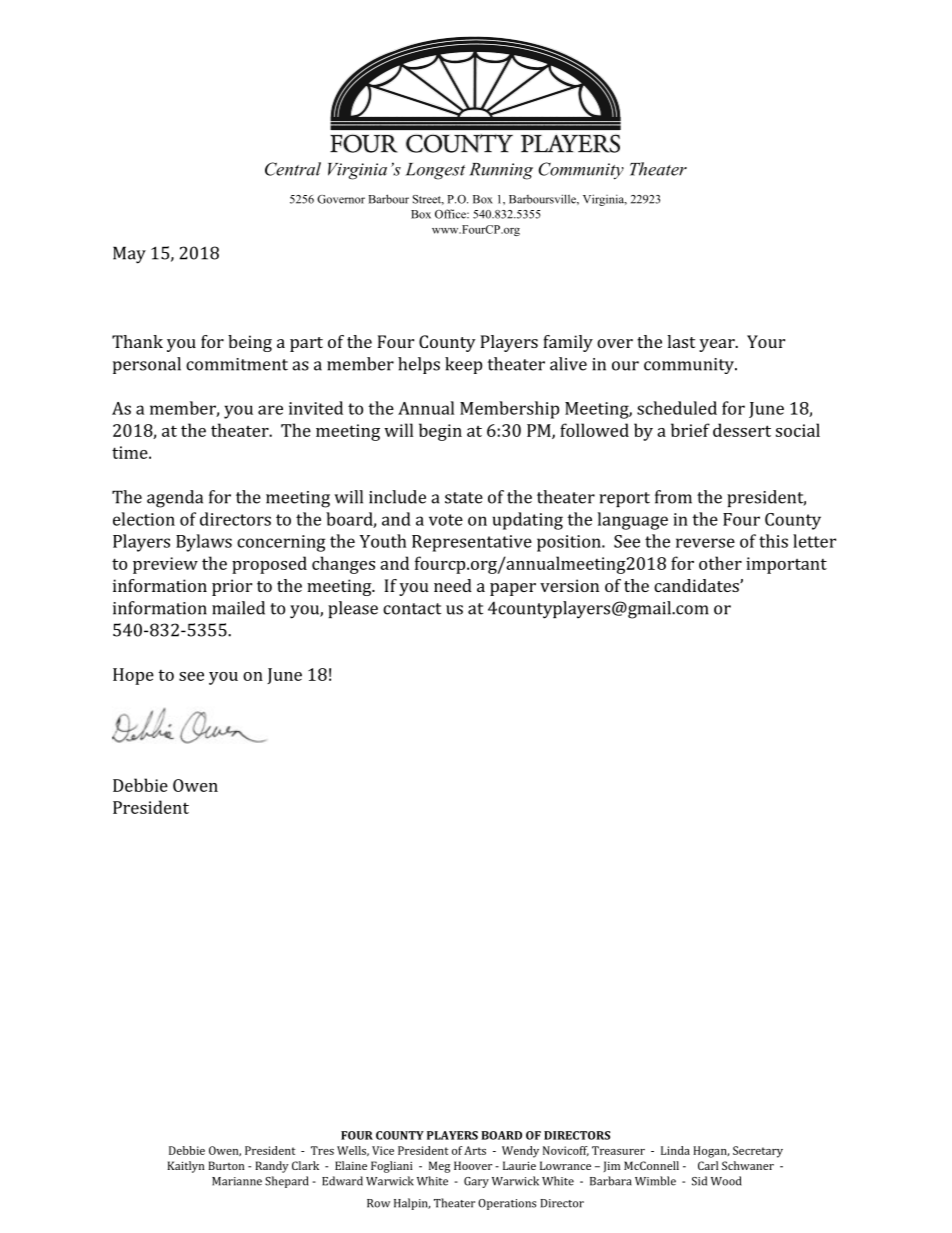 The width and height of the page is (952, 1233). I want to click on Your, so click(766, 341).
